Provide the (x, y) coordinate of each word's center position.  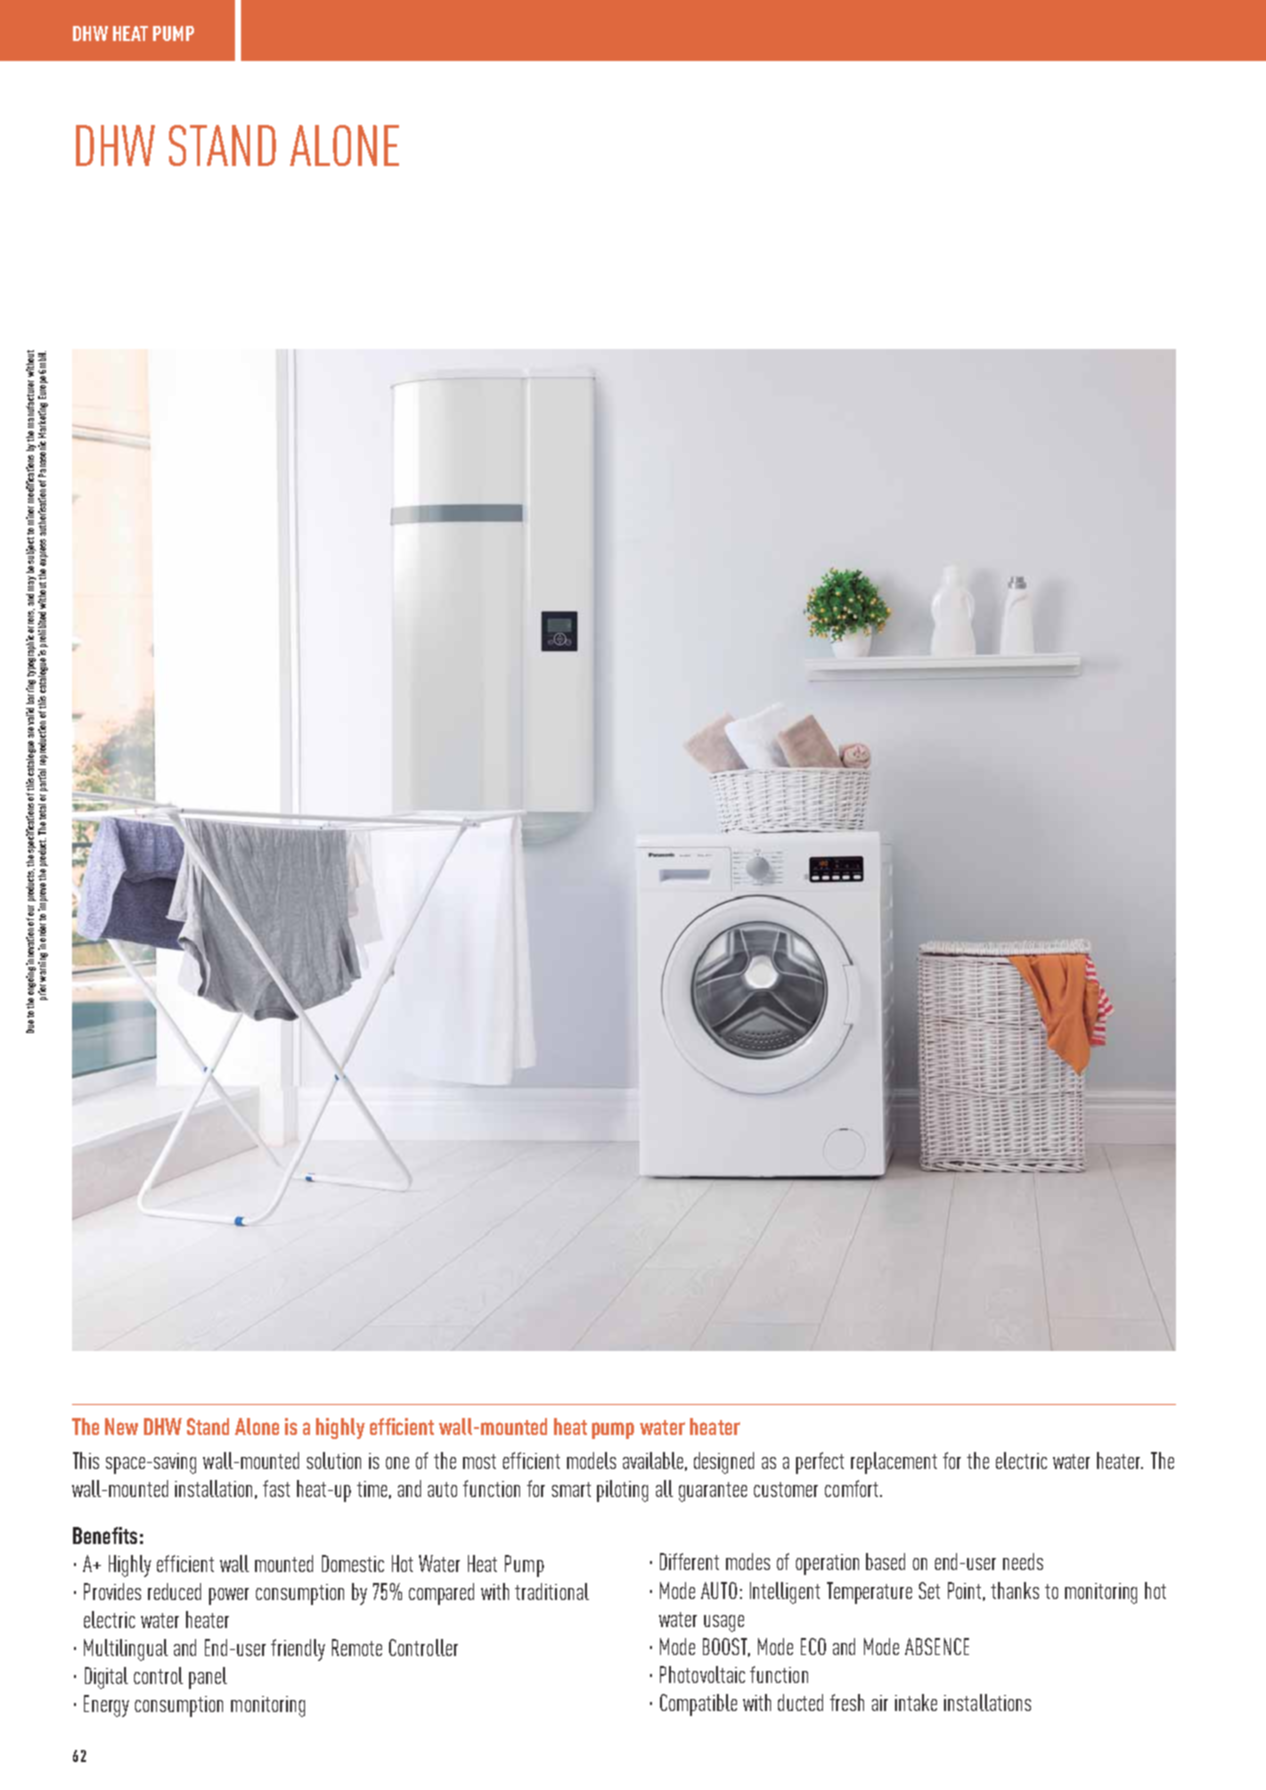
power (229, 1596)
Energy (106, 1706)
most (479, 1461)
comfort (853, 1488)
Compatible (698, 1705)
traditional (552, 1591)
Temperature (869, 1593)
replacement (894, 1463)
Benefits (105, 1535)
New (121, 1426)
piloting (622, 1491)
